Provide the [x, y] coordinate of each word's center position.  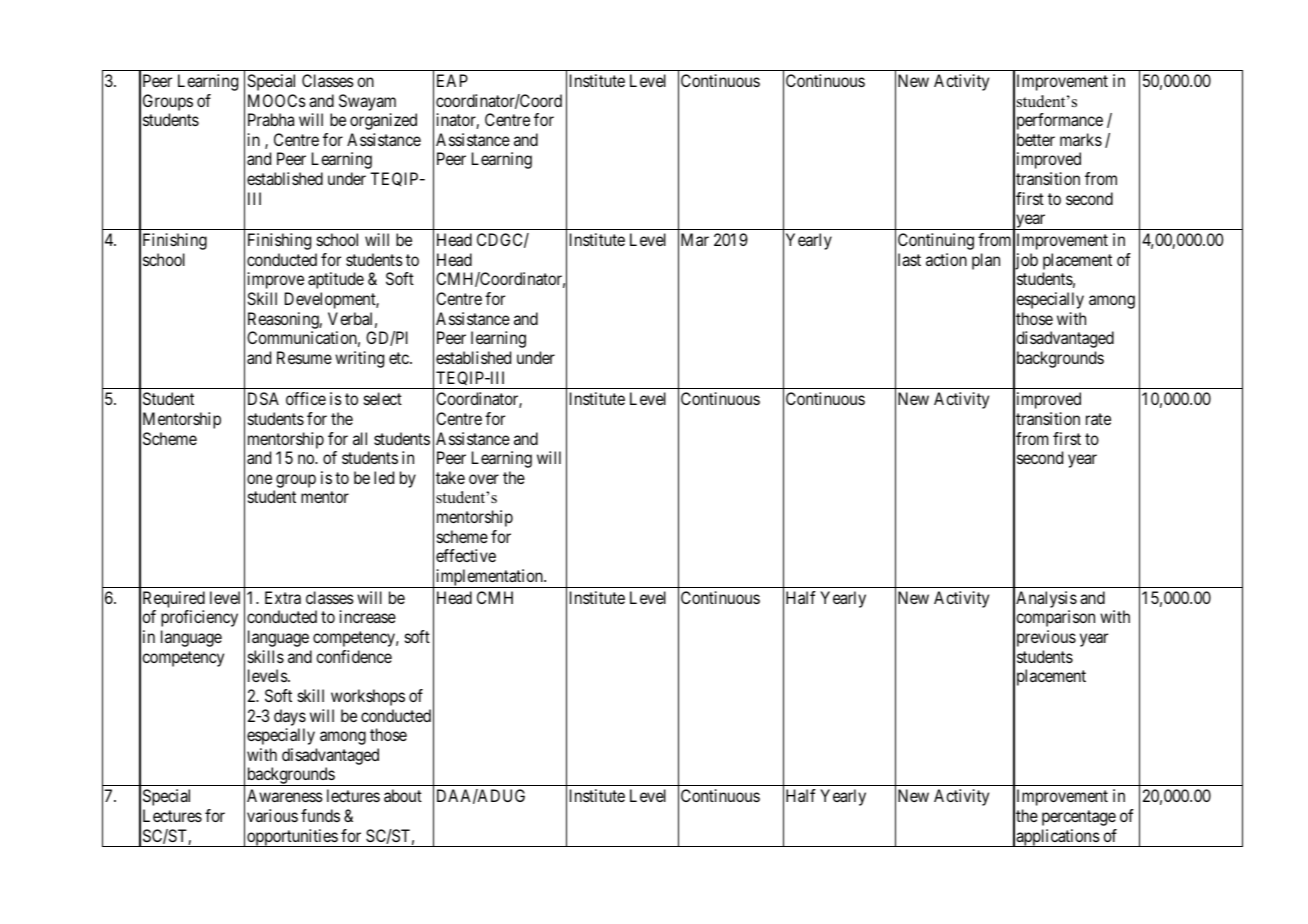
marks [1081, 139]
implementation [489, 578]
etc [400, 358]
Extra [283, 597]
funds [320, 815]
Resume [304, 357]
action [946, 259]
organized [383, 121]
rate [1098, 419]
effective [466, 555]
